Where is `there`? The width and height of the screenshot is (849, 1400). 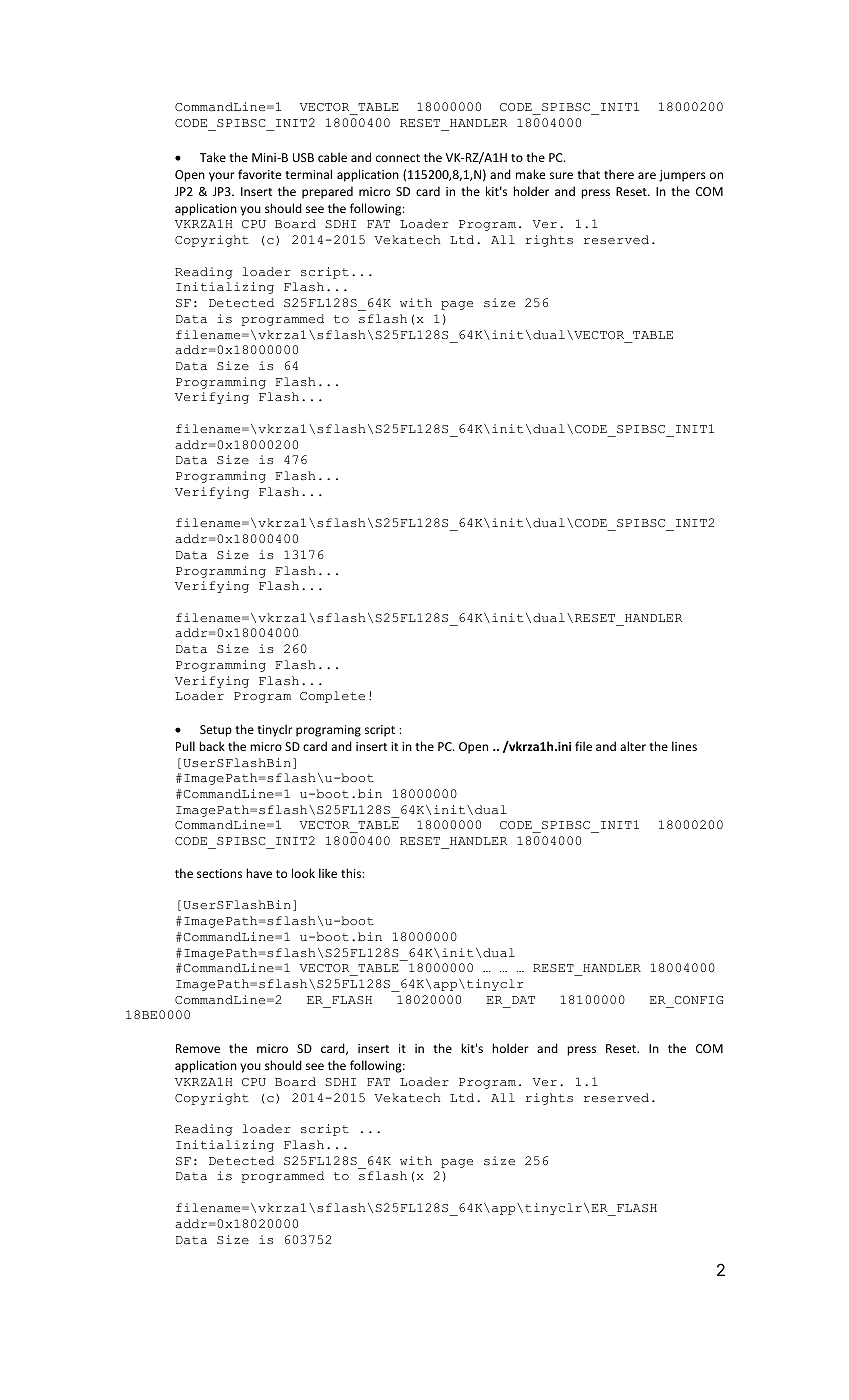 there is located at coordinates (619, 174).
